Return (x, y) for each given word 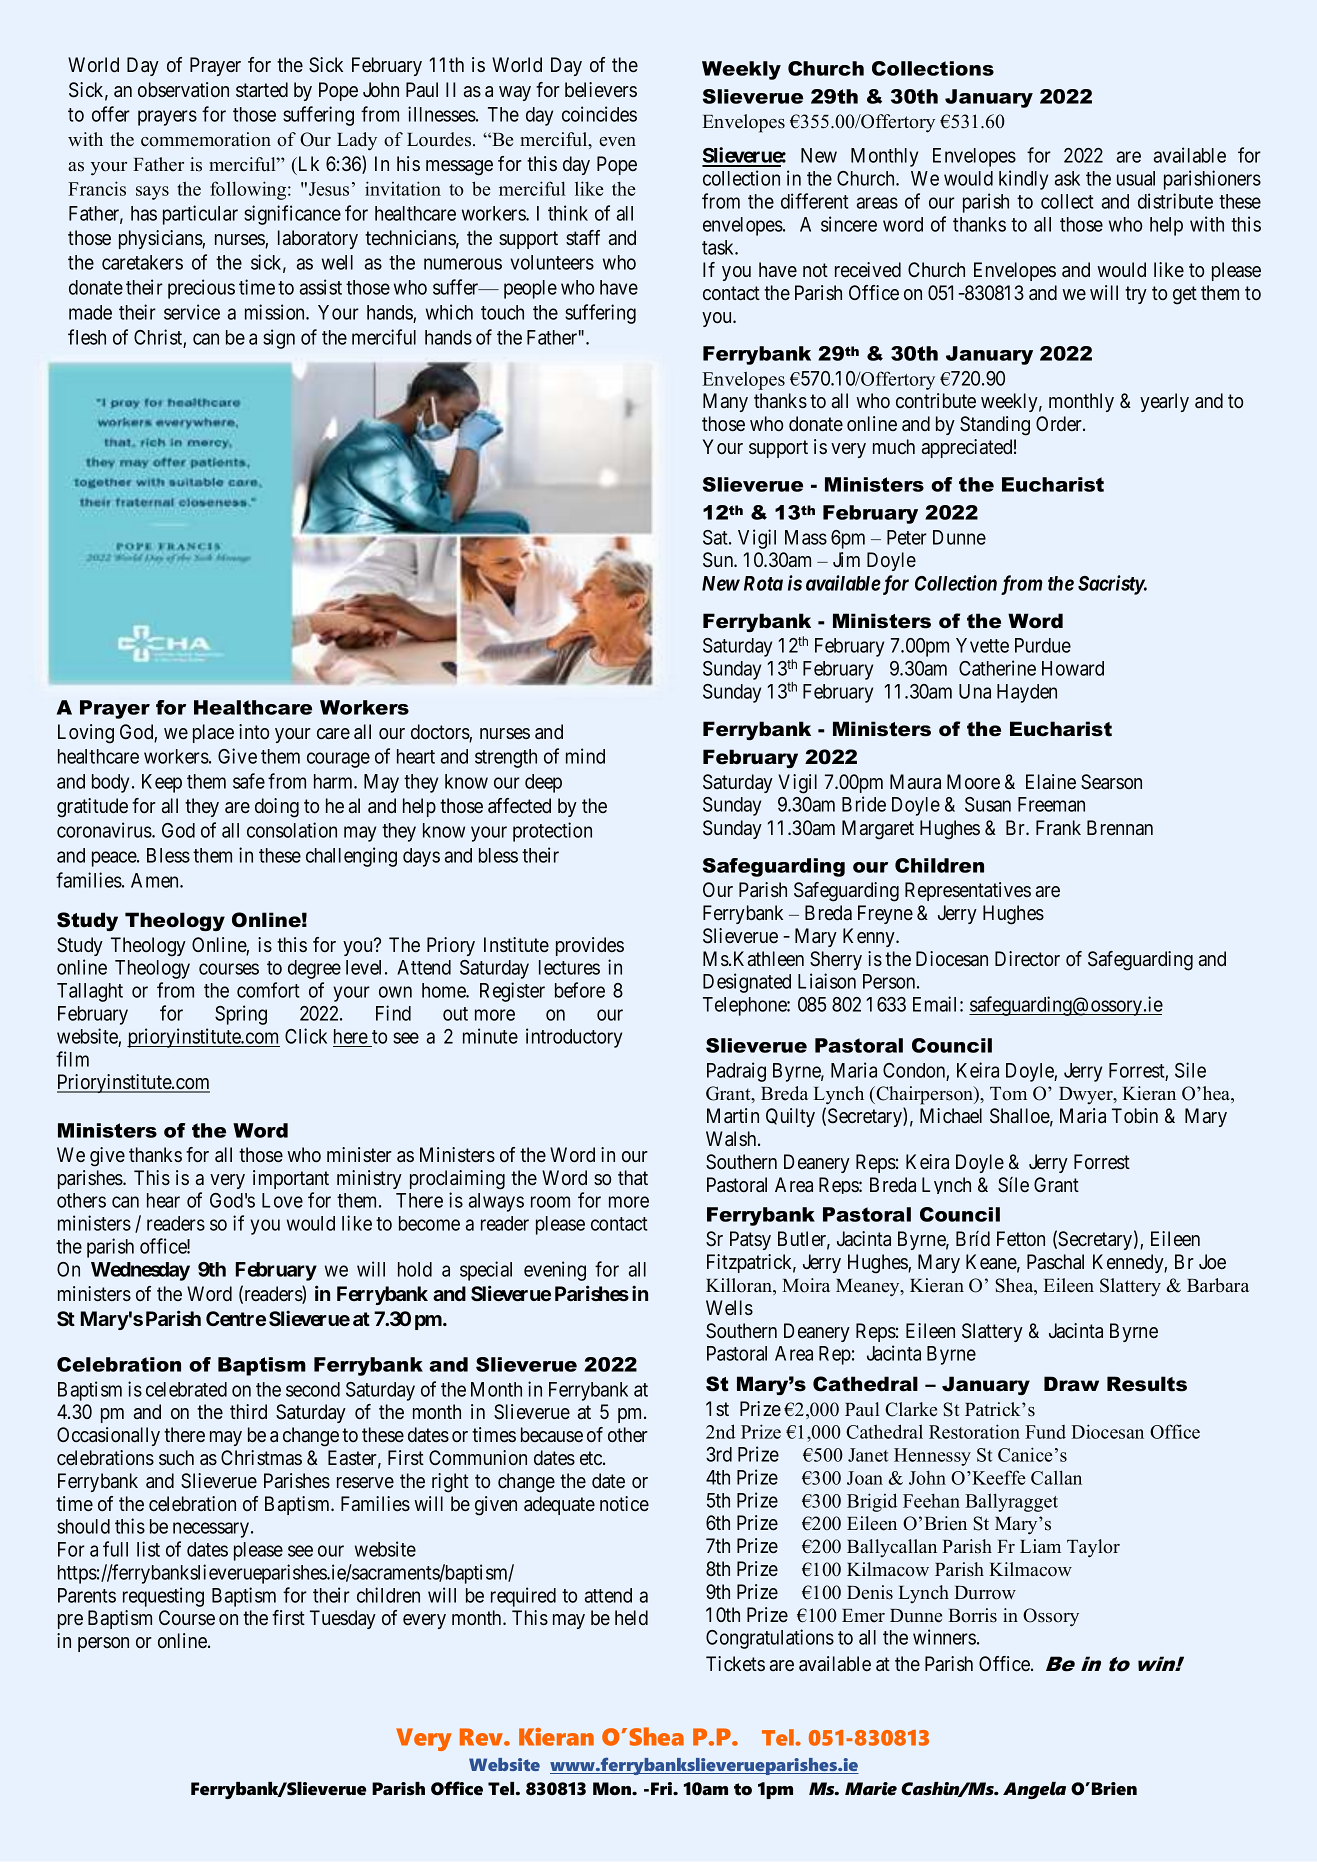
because (552, 1434)
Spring (241, 1015)
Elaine (1051, 781)
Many (725, 402)
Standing (995, 426)
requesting (163, 1597)
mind (585, 756)
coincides (599, 114)
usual (1136, 178)
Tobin (1135, 1115)
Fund (1045, 1432)
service (192, 312)
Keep (162, 783)
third (248, 1411)
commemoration (206, 139)
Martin (733, 1116)
